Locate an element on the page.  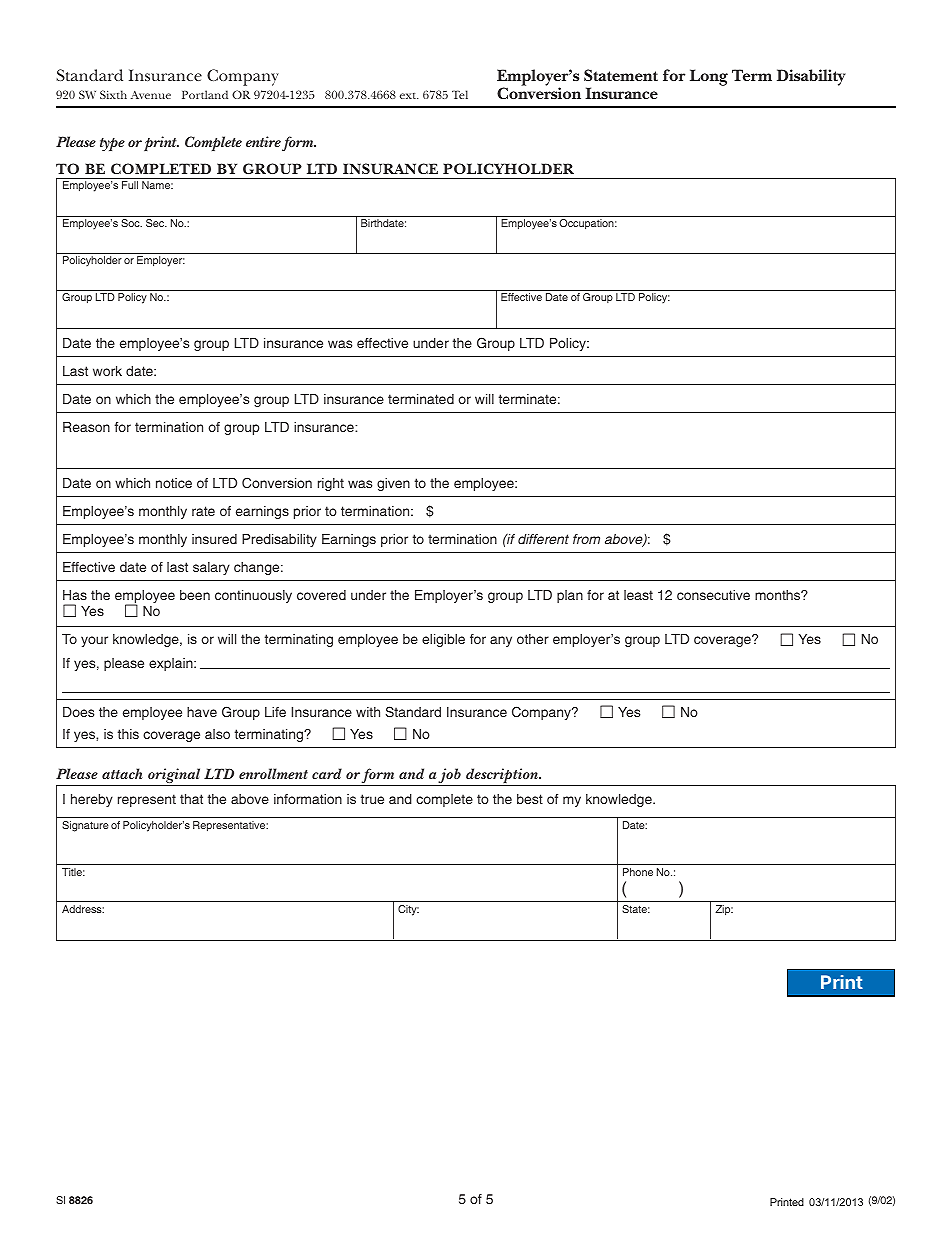
Avenue is located at coordinates (151, 95).
